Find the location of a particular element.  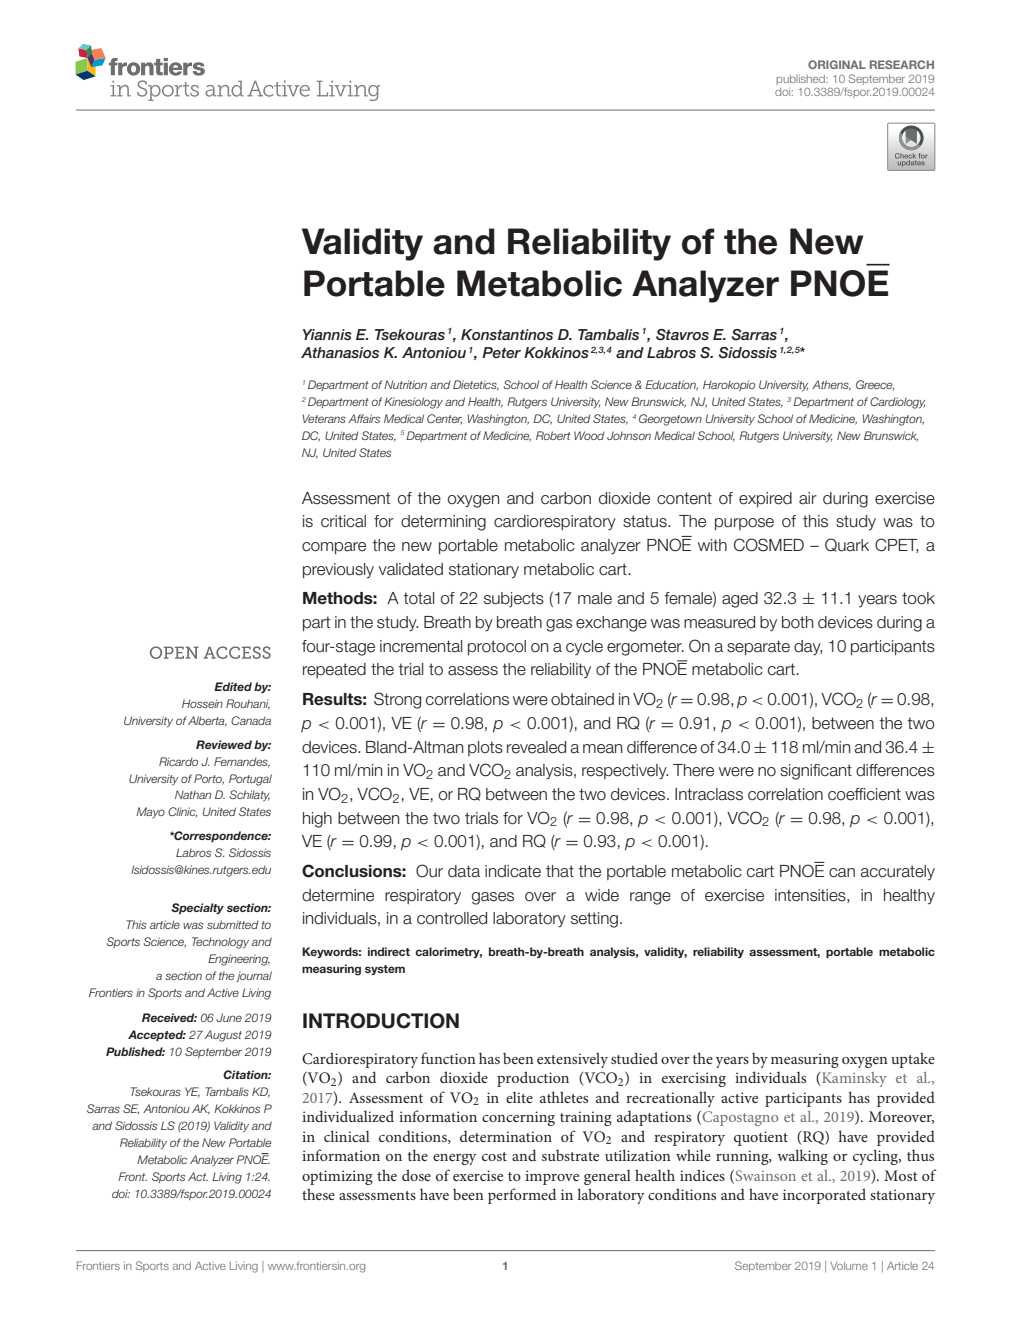

Nutrition is located at coordinates (405, 384).
